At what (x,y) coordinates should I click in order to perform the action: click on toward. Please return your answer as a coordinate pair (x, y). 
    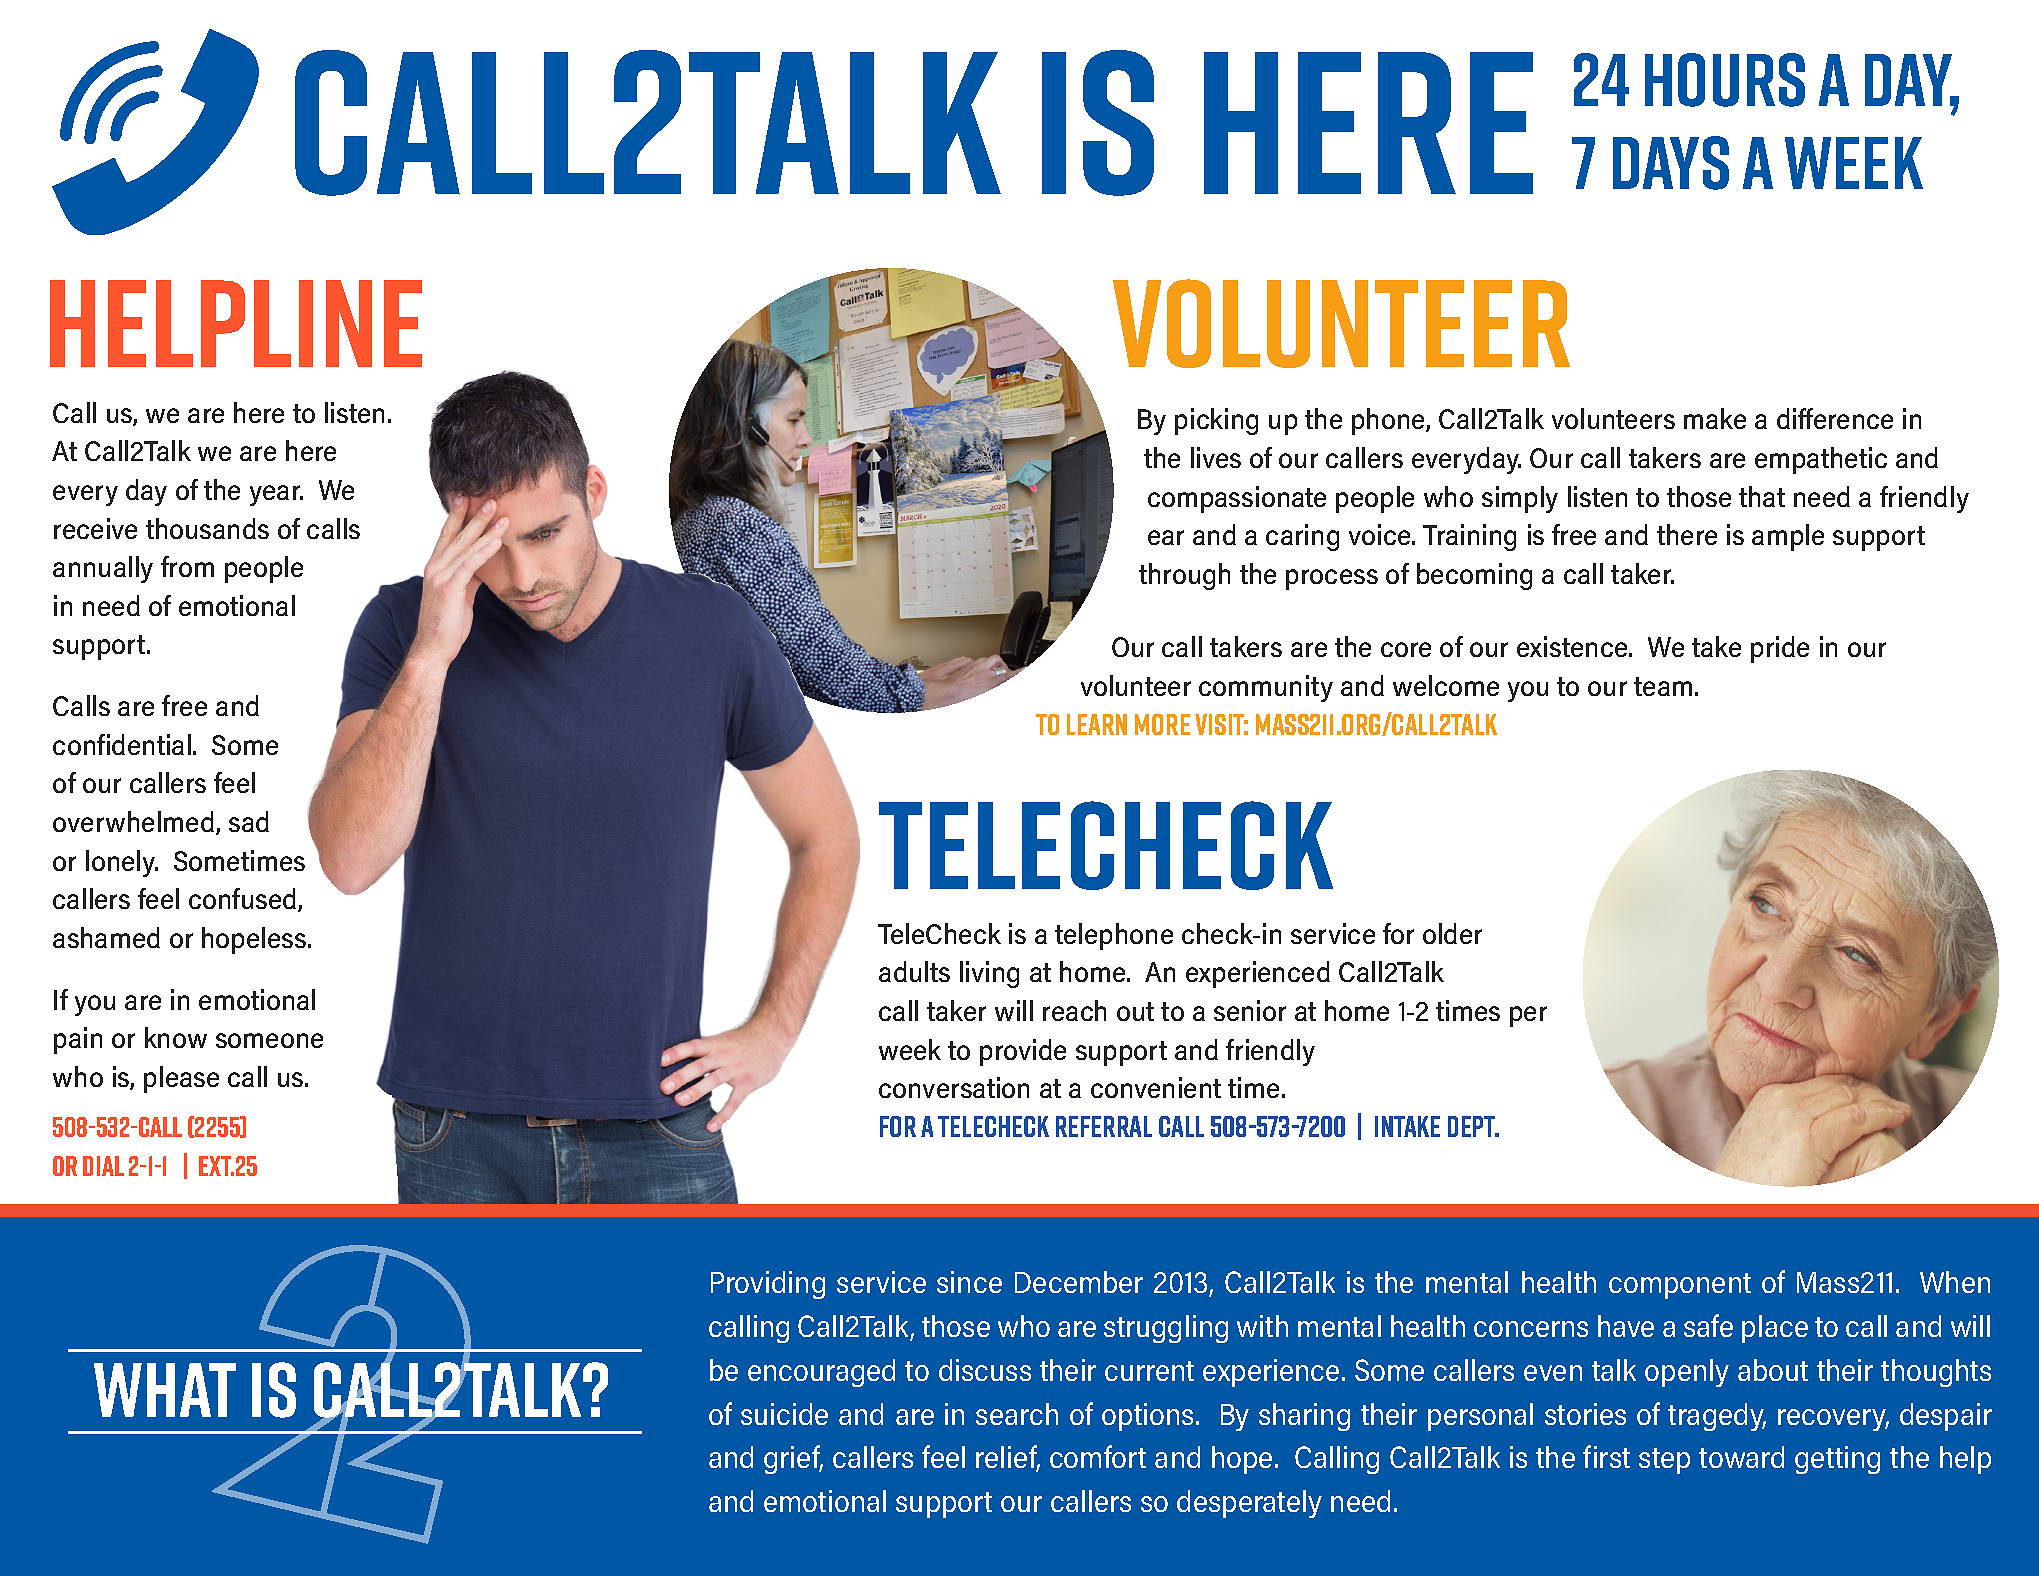
    Looking at the image, I should click on (1741, 1457).
